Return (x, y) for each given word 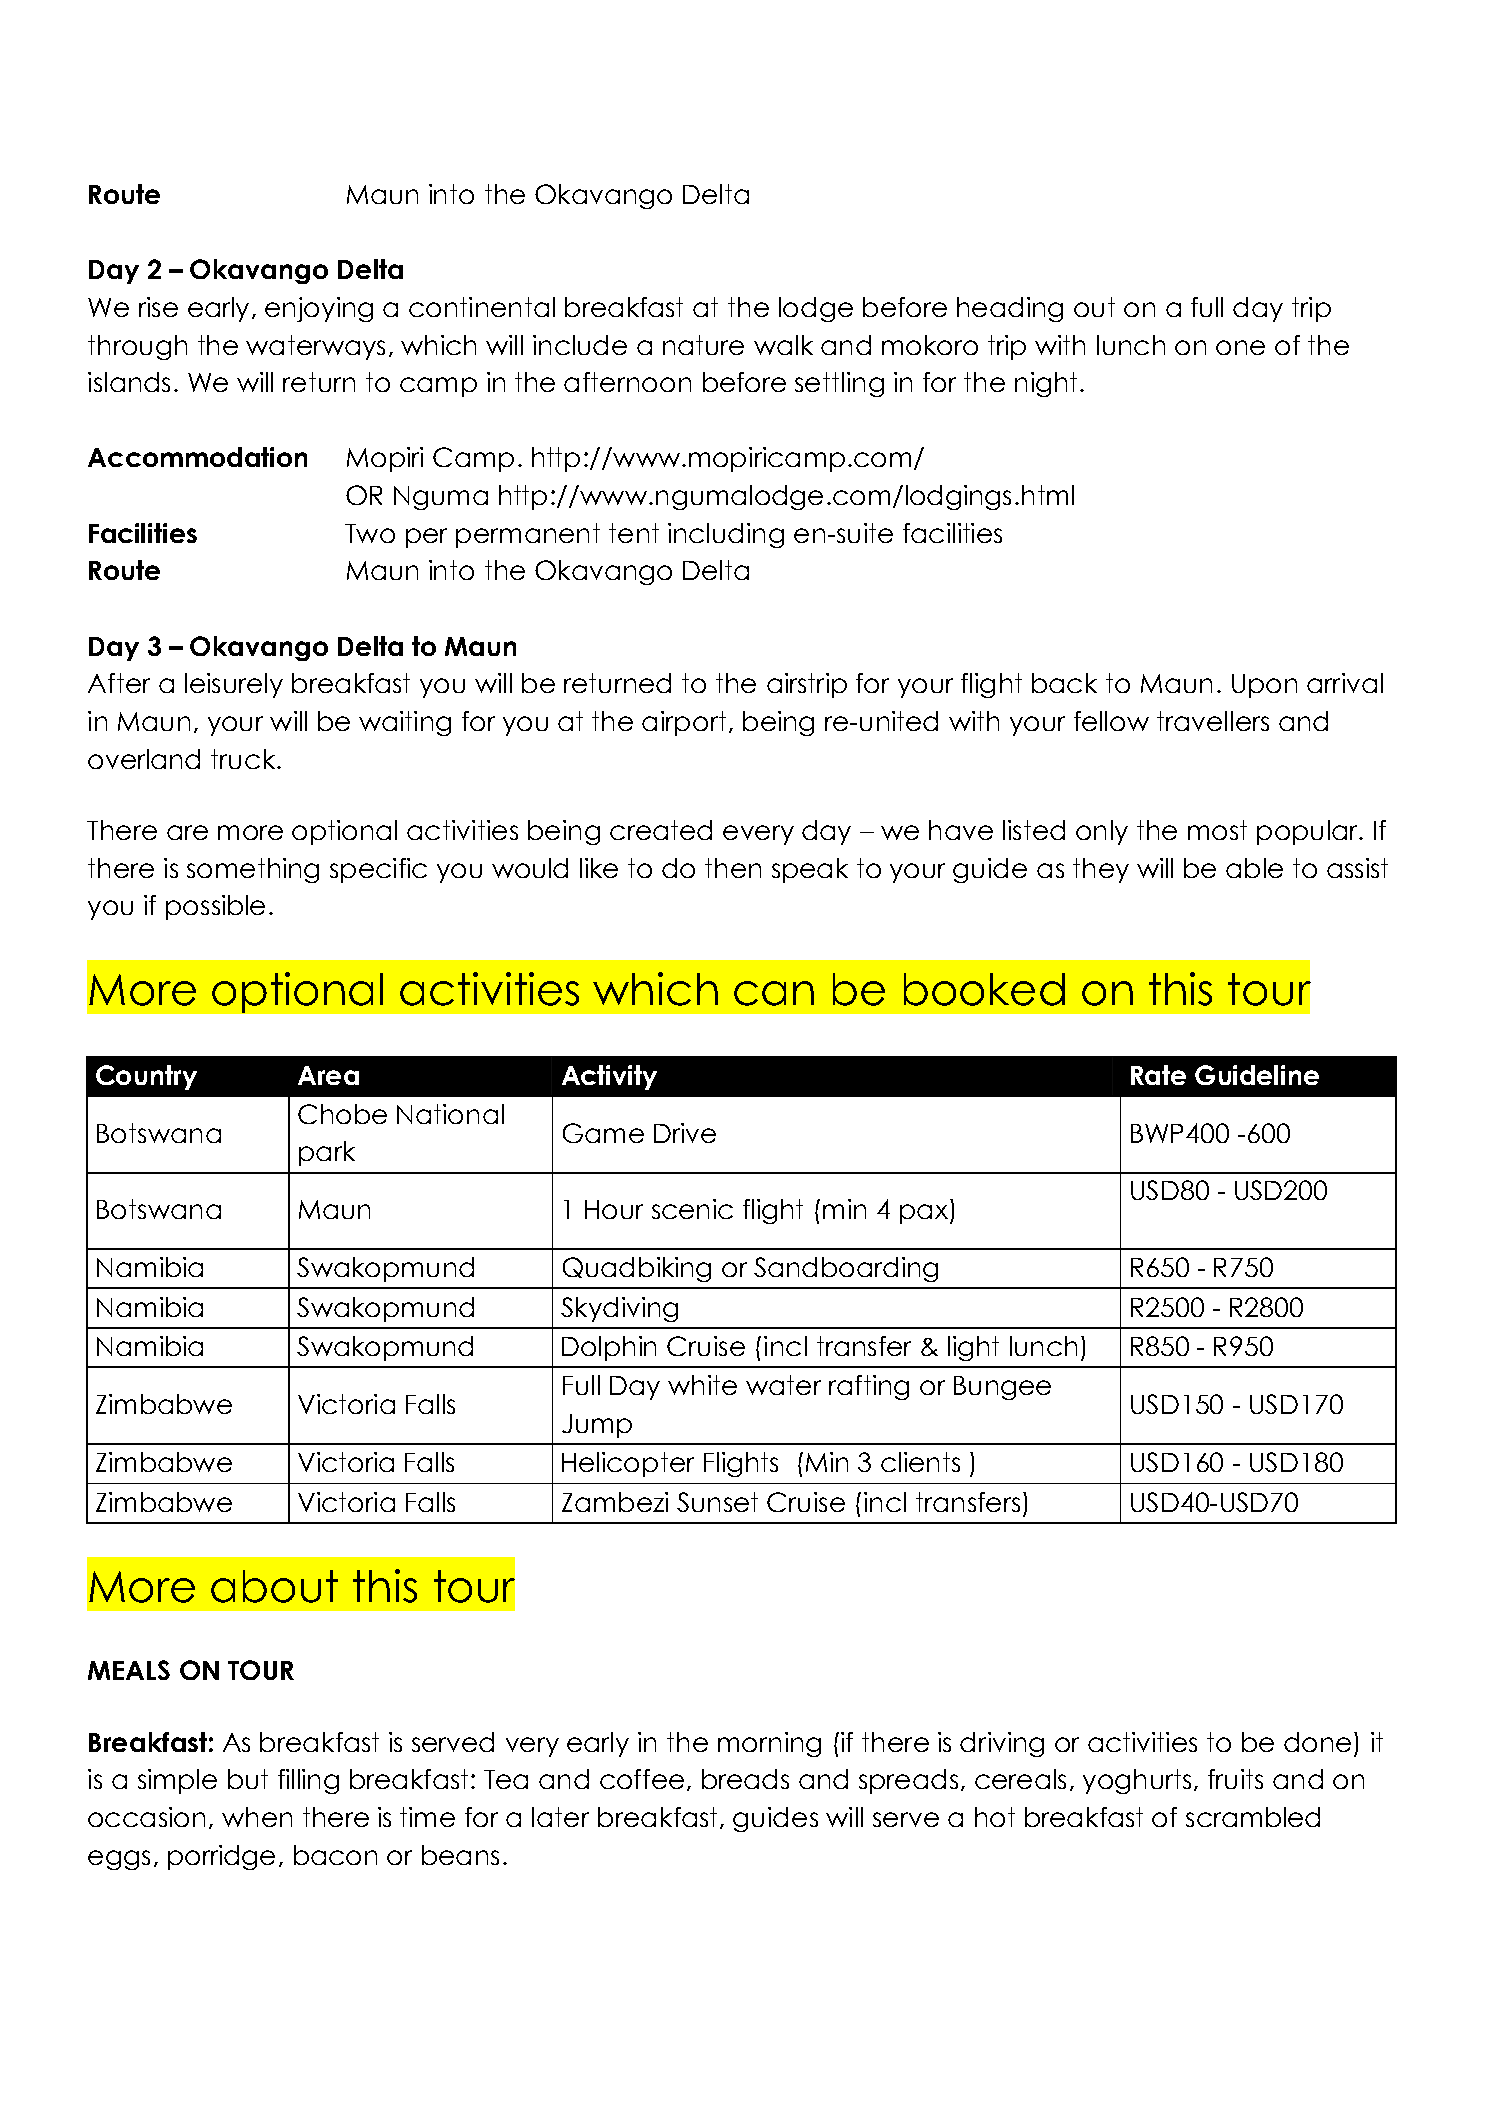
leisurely (234, 685)
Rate (1158, 1075)
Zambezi (615, 1502)
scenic (692, 1209)
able (1254, 868)
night (1046, 384)
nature (703, 345)
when (257, 1817)
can (774, 993)
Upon (1264, 686)
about (274, 1586)
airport (684, 723)
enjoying (319, 309)
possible (215, 907)
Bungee (1002, 1388)
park (327, 1153)
